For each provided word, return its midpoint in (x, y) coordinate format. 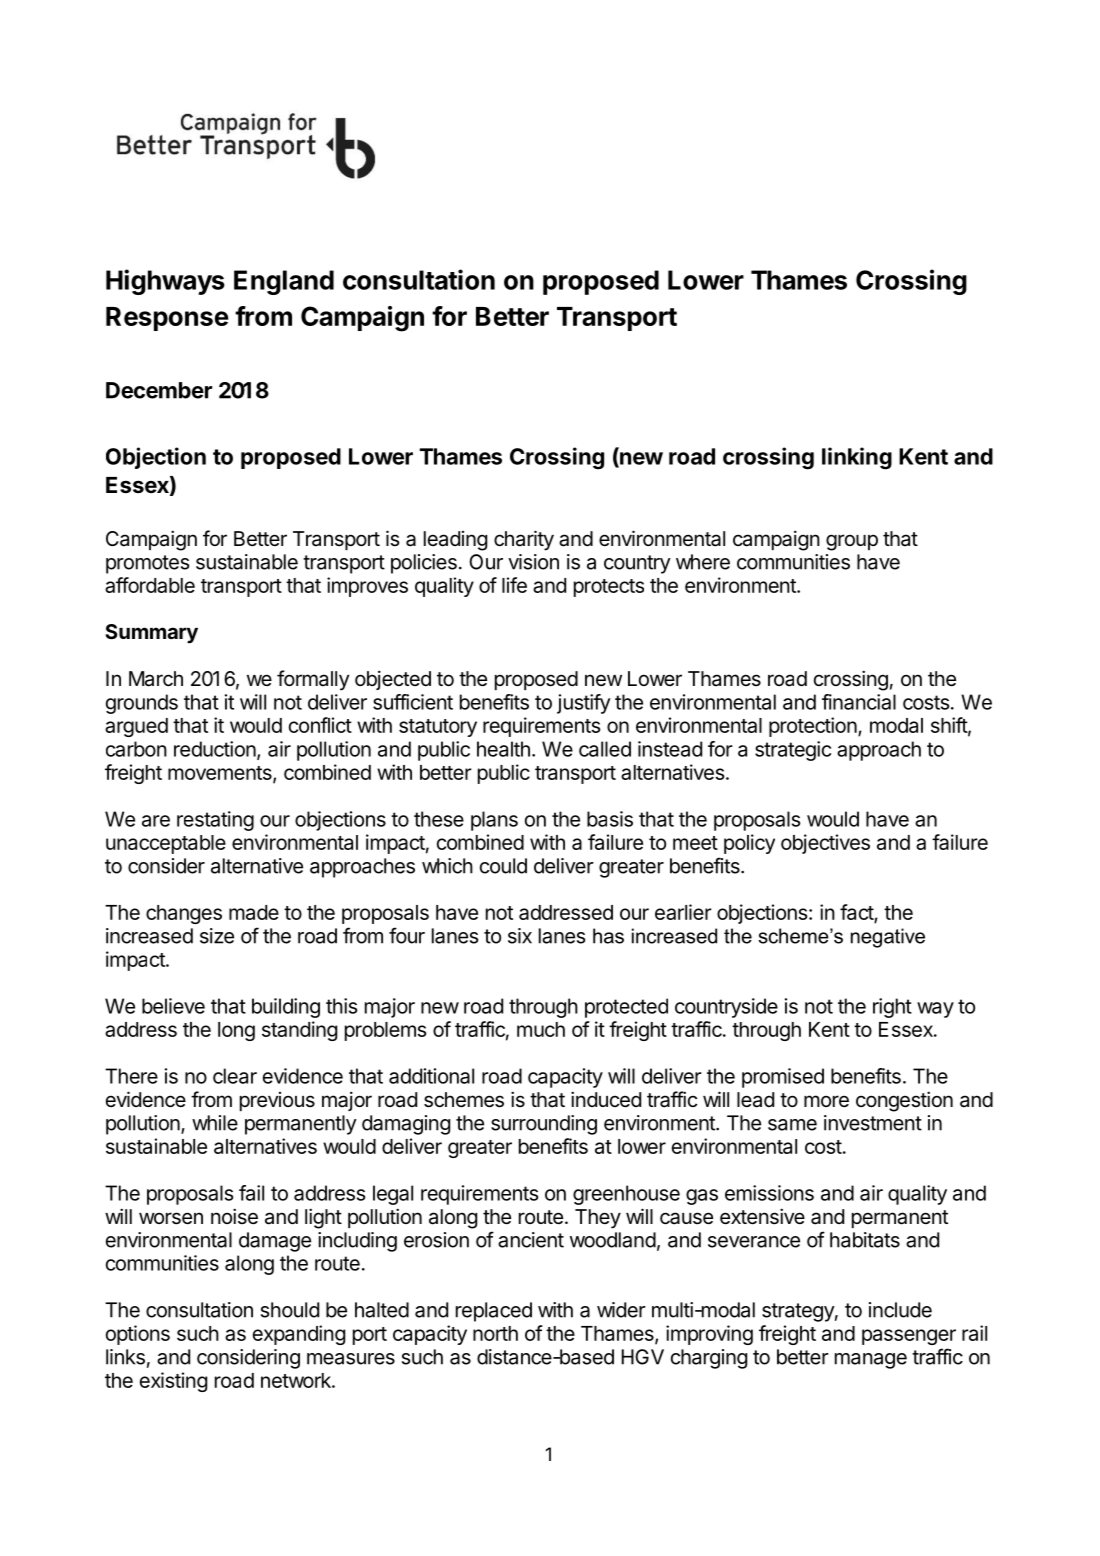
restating (215, 821)
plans (494, 821)
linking (857, 458)
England (284, 282)
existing (173, 1382)
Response (167, 319)
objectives (825, 844)
